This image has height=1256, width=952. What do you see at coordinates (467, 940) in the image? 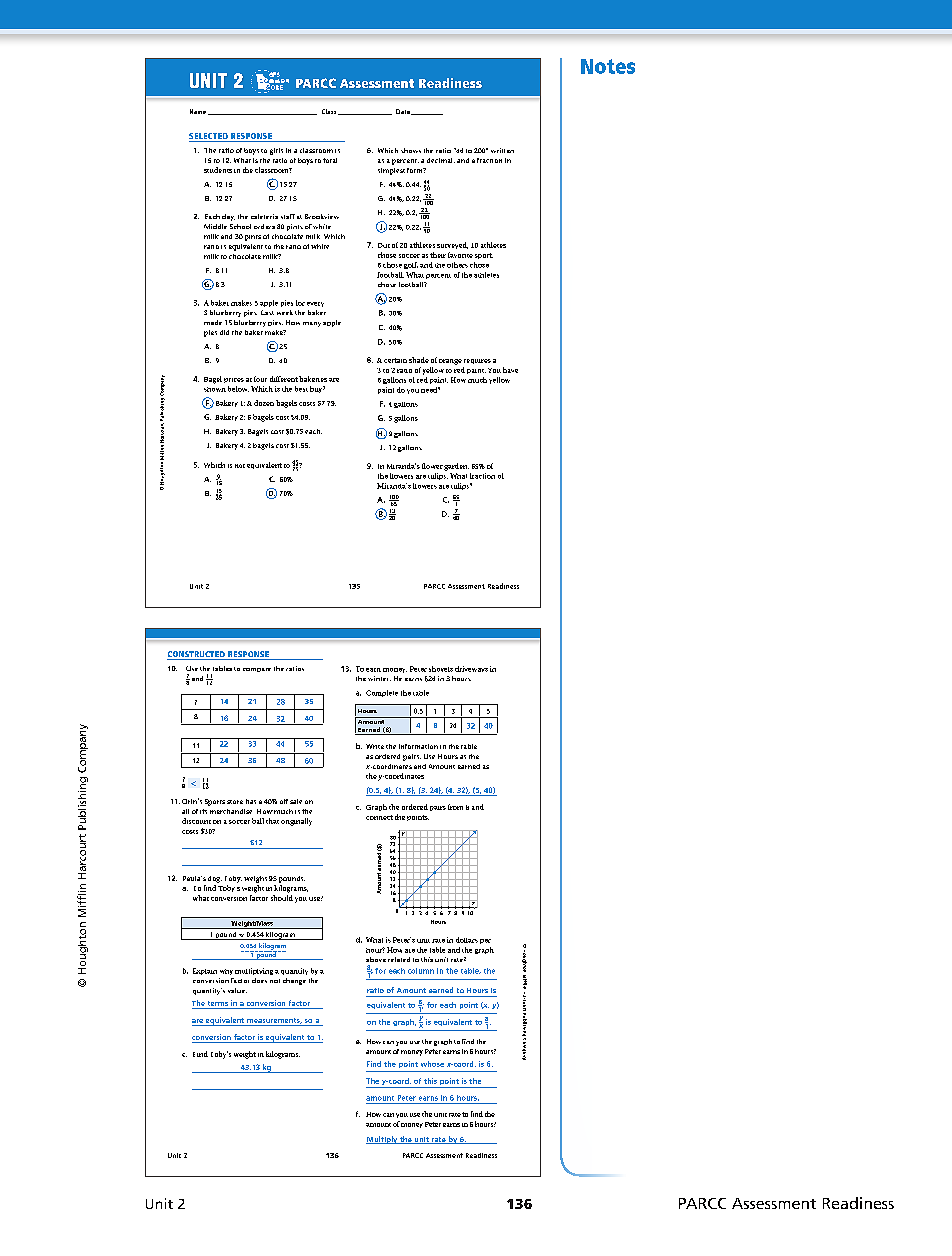
I see `dollars` at bounding box center [467, 940].
